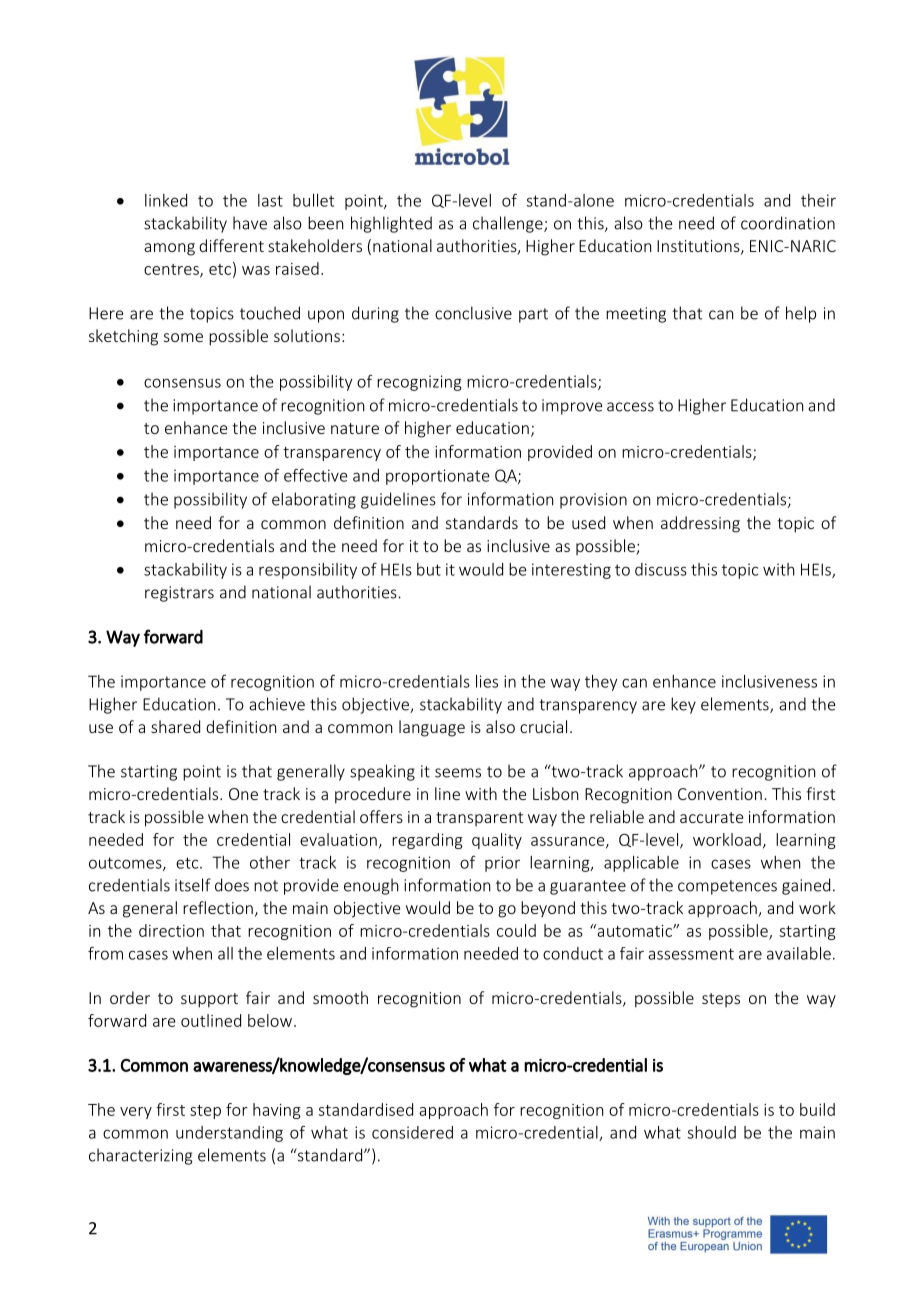 Image resolution: width=924 pixels, height=1308 pixels. I want to click on shared, so click(175, 726).
